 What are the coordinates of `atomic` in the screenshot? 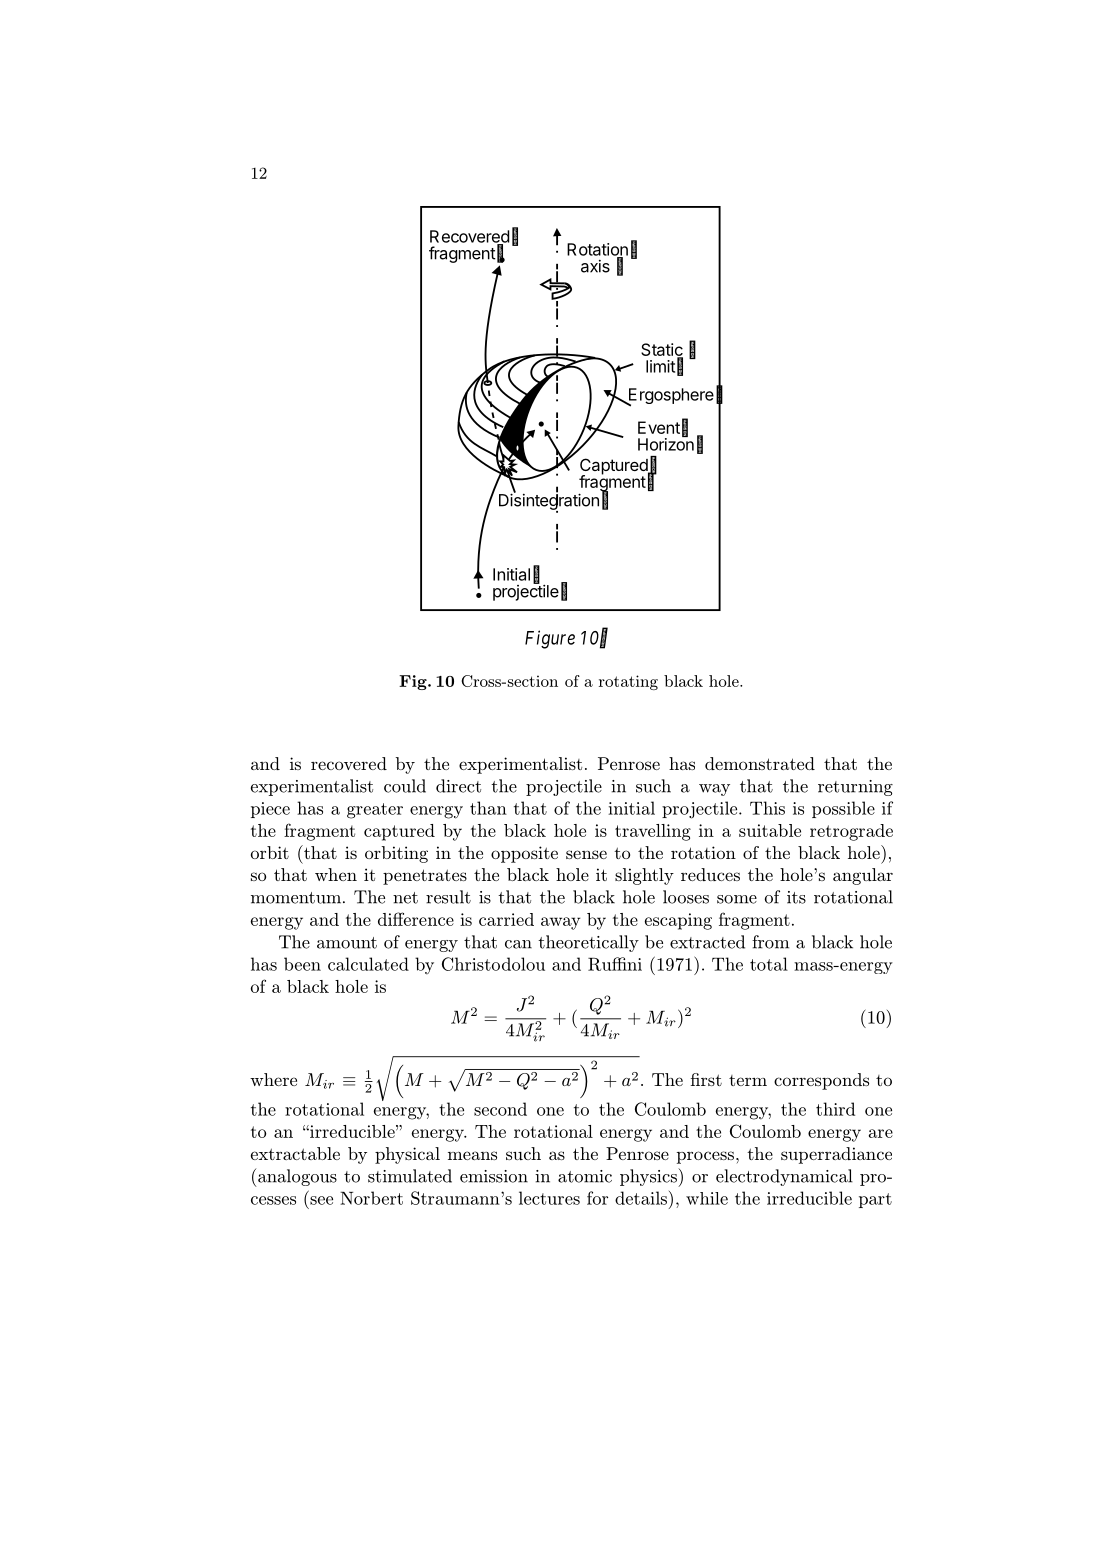 It's located at (585, 1176).
